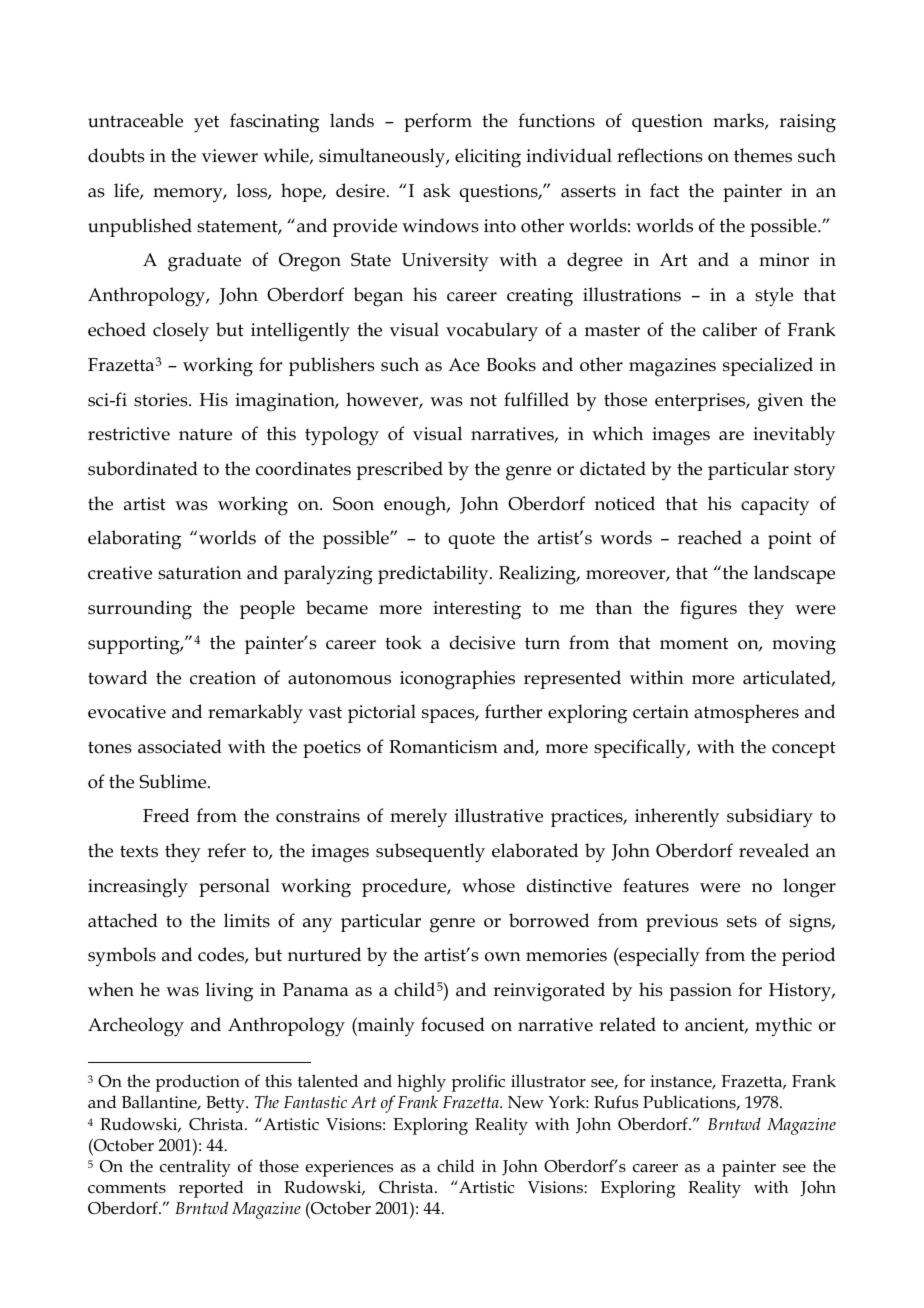 Image resolution: width=924 pixels, height=1308 pixels. What do you see at coordinates (416, 506) in the image?
I see `enough` at bounding box center [416, 506].
